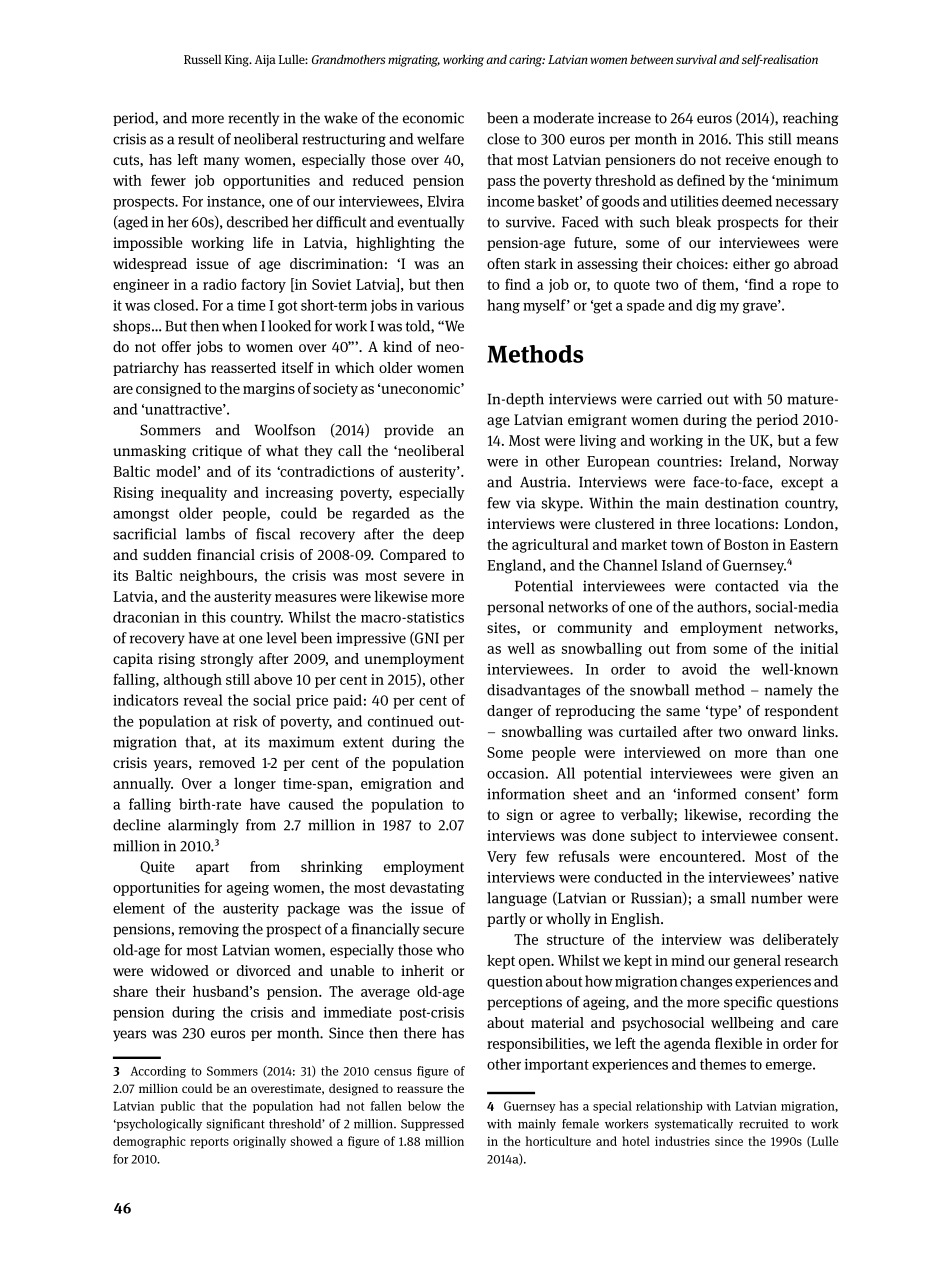 This image has height=1270, width=952. Describe the element at coordinates (432, 1125) in the image. I see `Suppressed` at that location.
